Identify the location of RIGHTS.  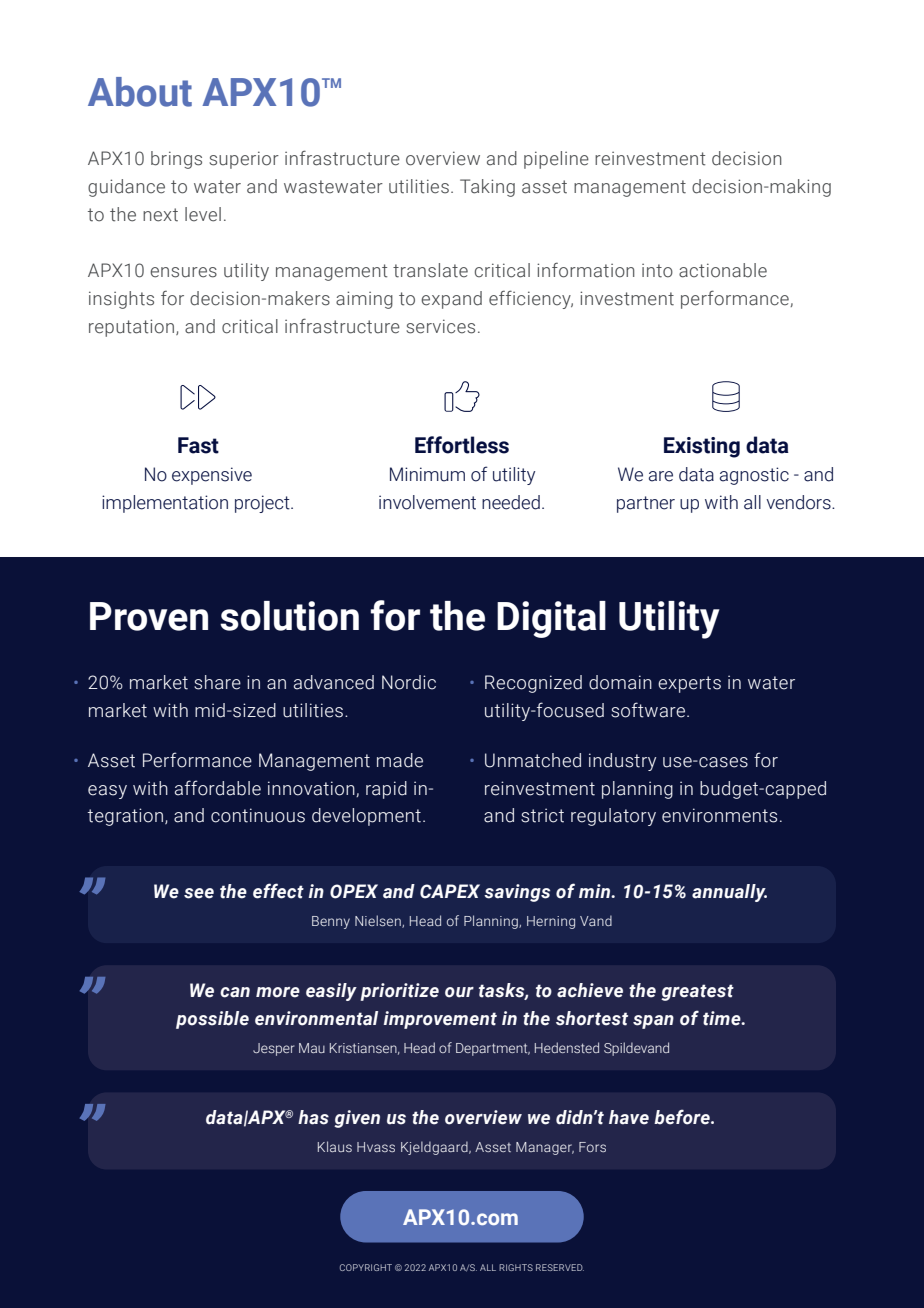
(516, 1267).
